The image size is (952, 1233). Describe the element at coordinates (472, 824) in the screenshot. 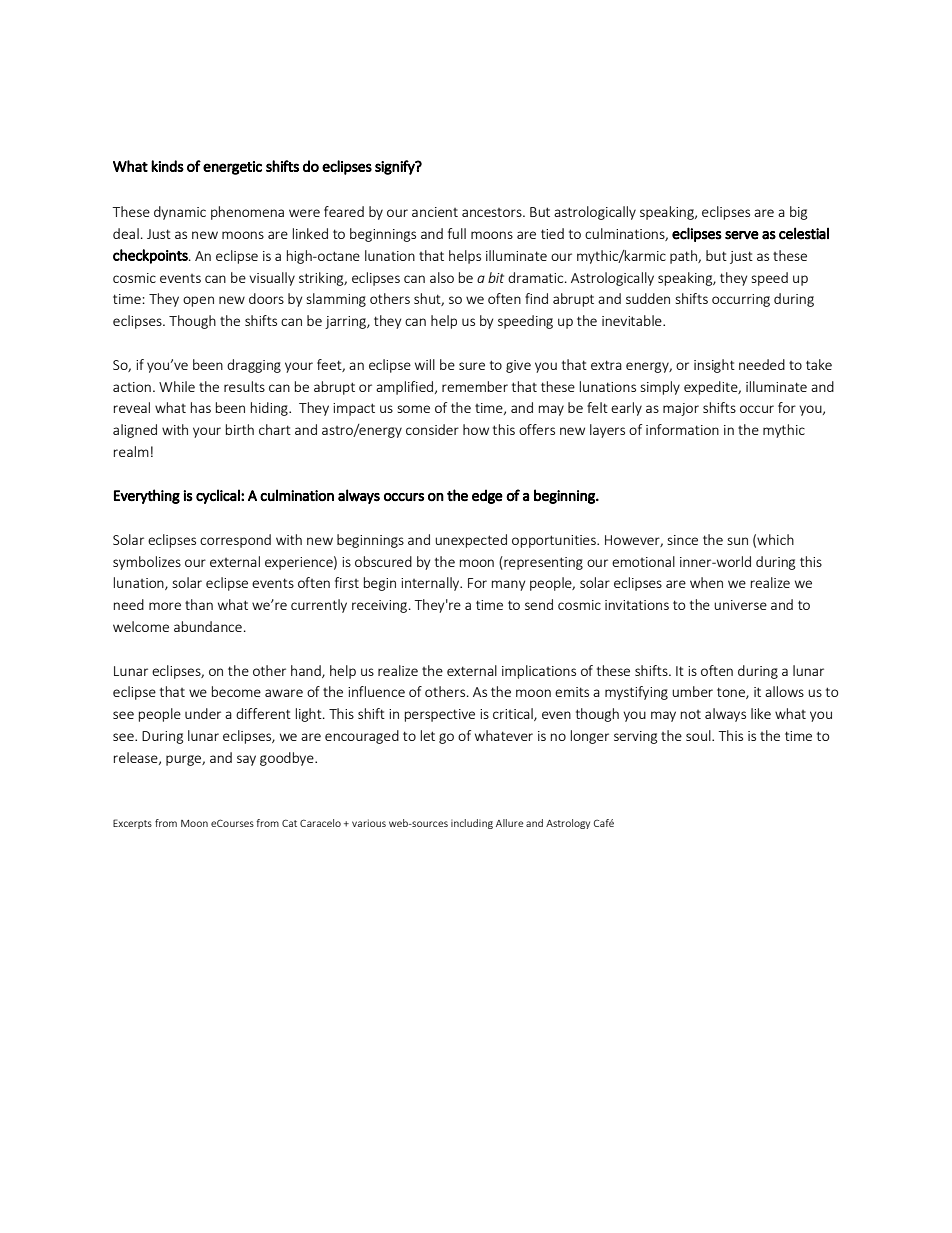

I see `including` at that location.
